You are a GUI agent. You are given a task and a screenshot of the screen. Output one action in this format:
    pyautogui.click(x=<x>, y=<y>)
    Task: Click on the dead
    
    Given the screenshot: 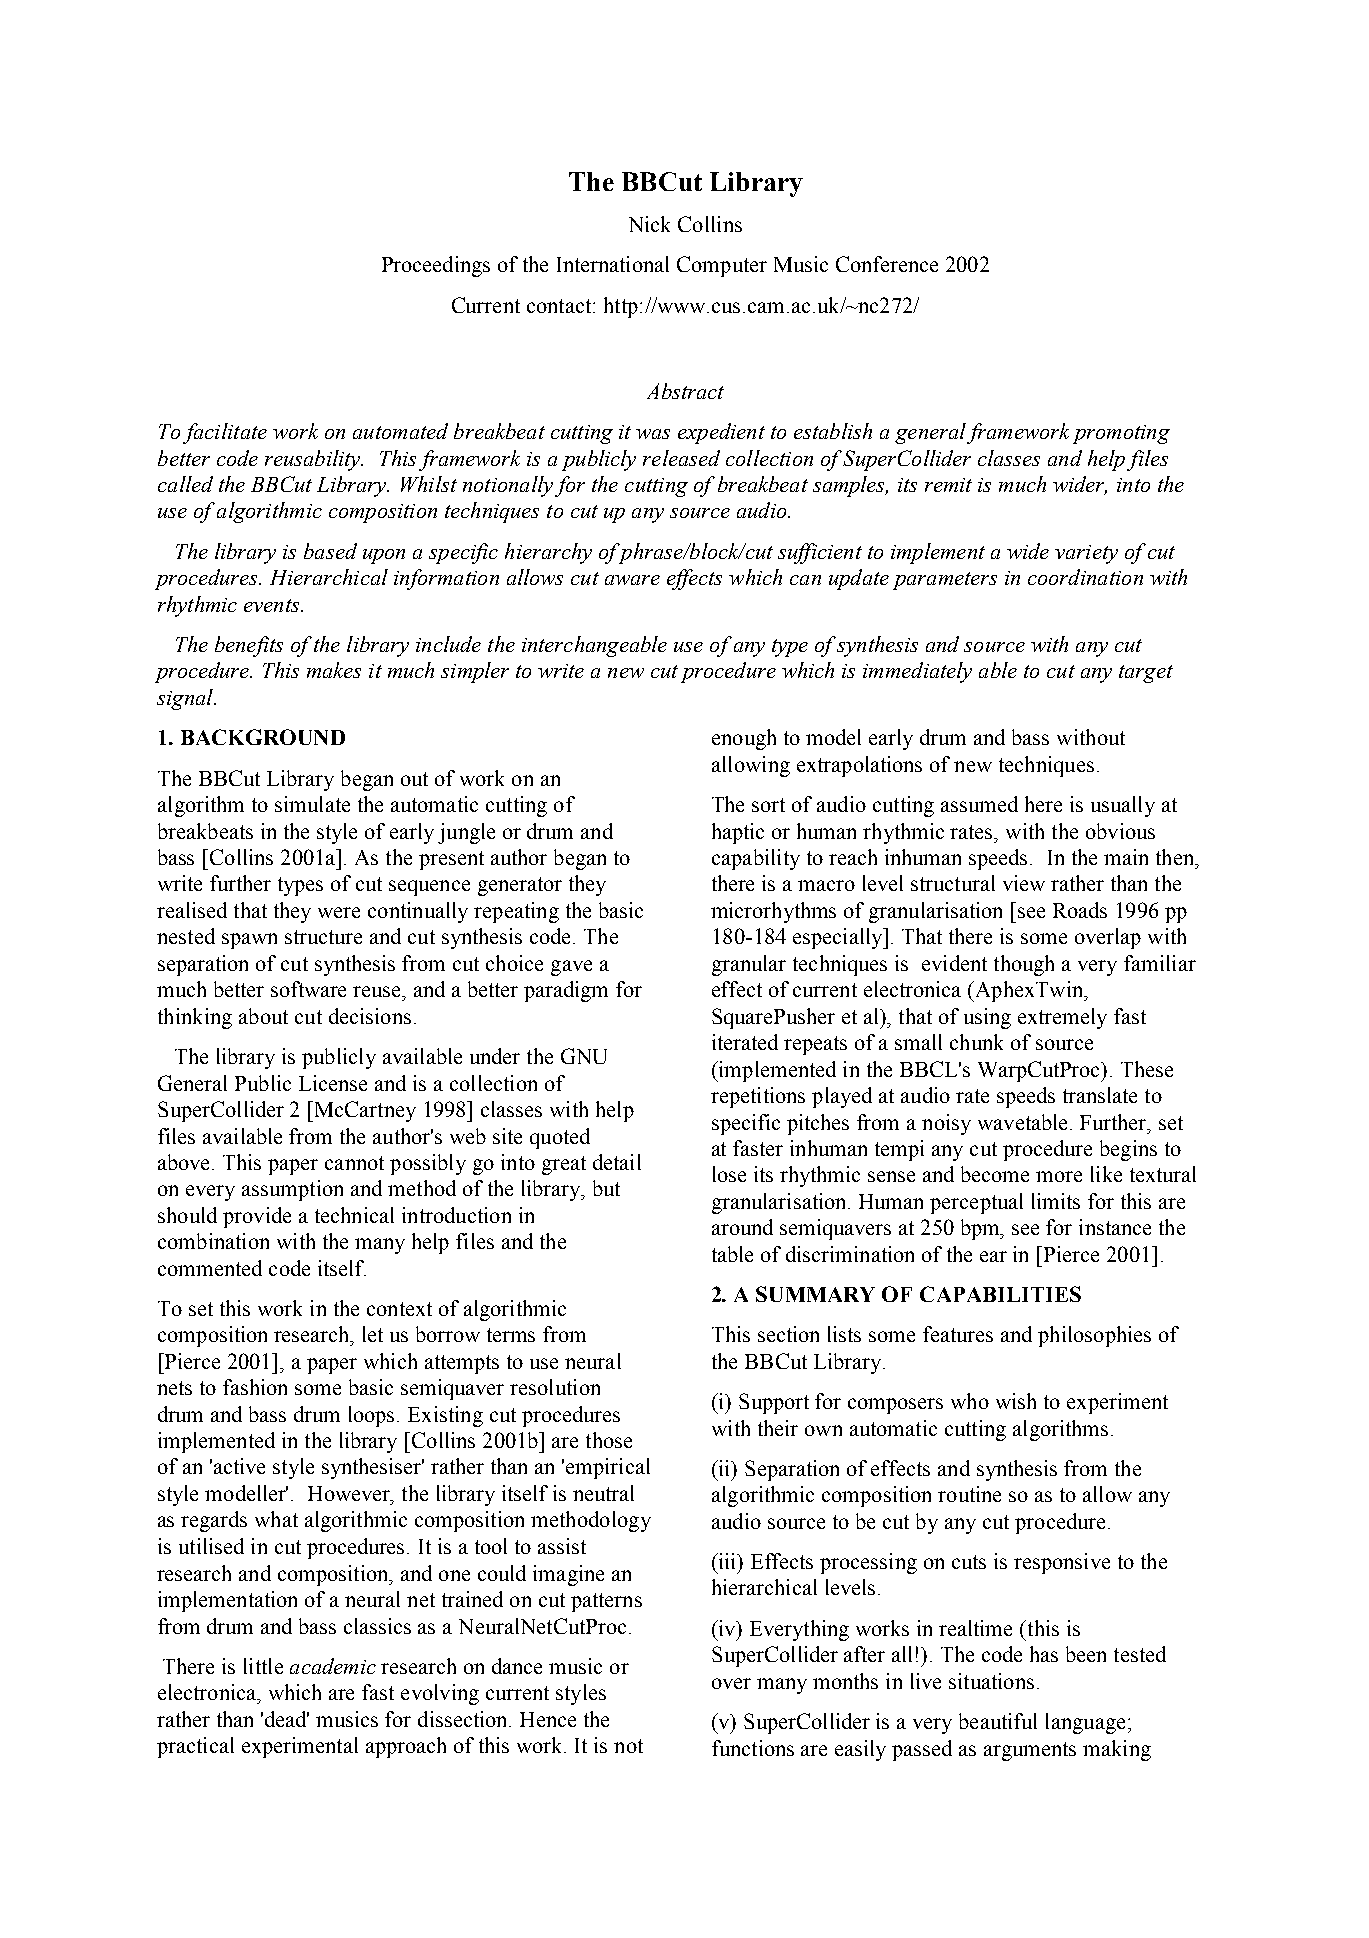 What is the action you would take?
    pyautogui.click(x=287, y=1719)
